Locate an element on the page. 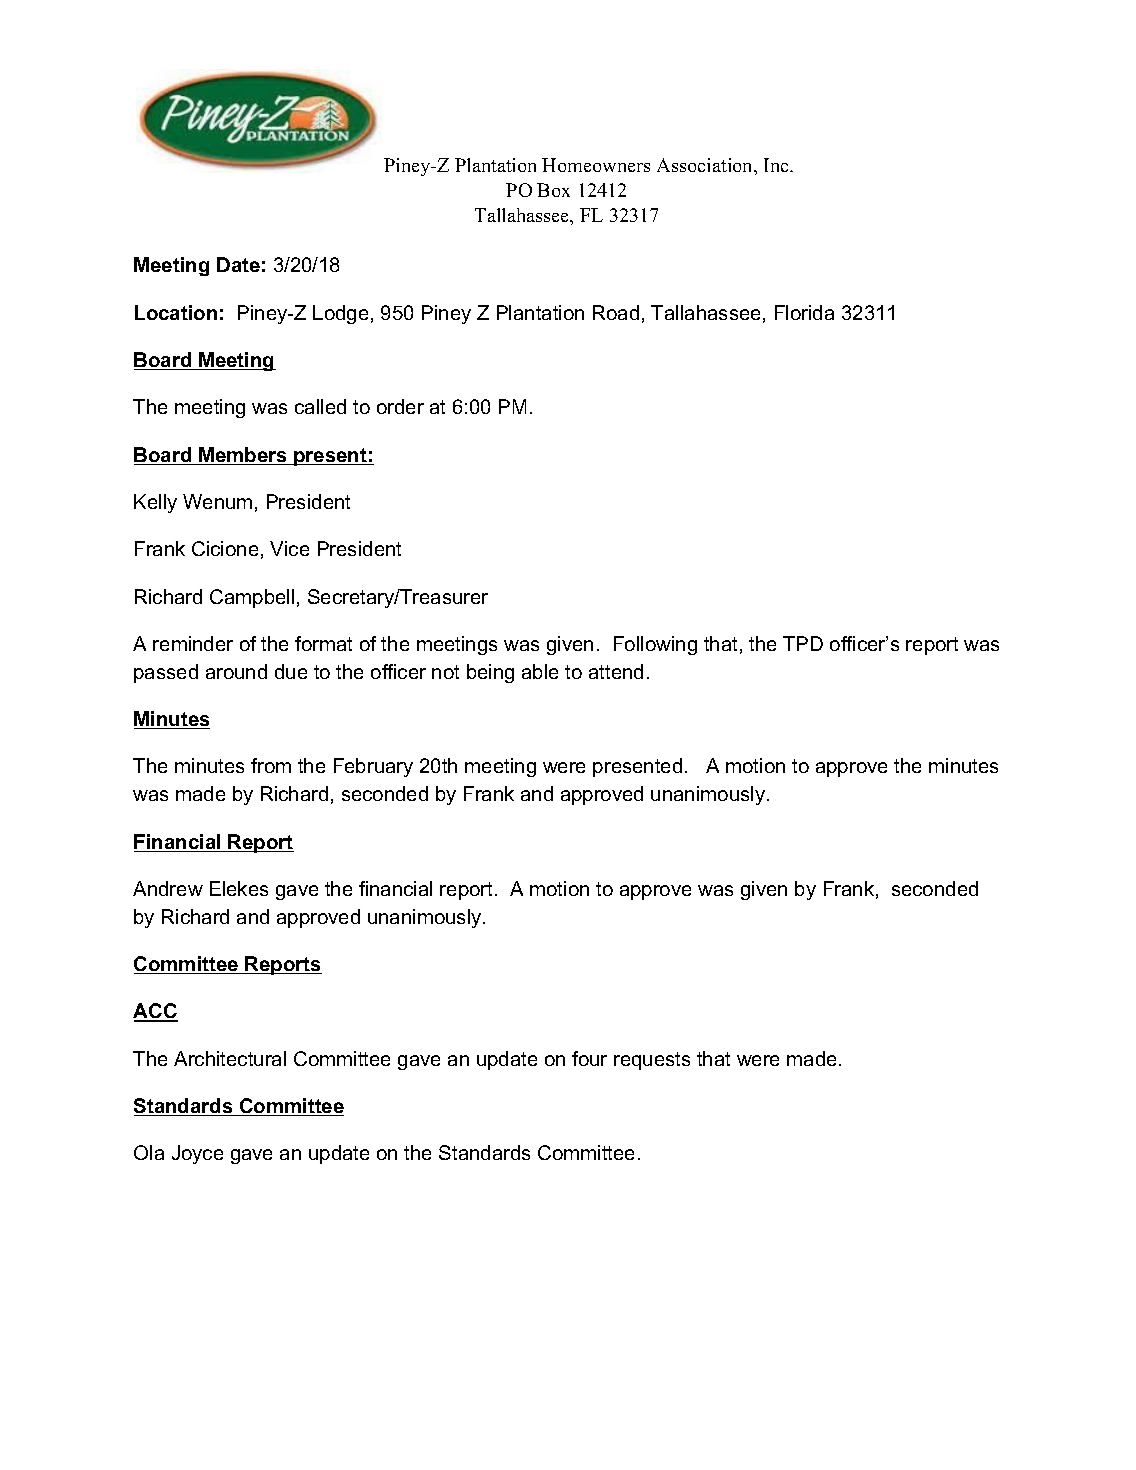  Florida is located at coordinates (804, 312).
